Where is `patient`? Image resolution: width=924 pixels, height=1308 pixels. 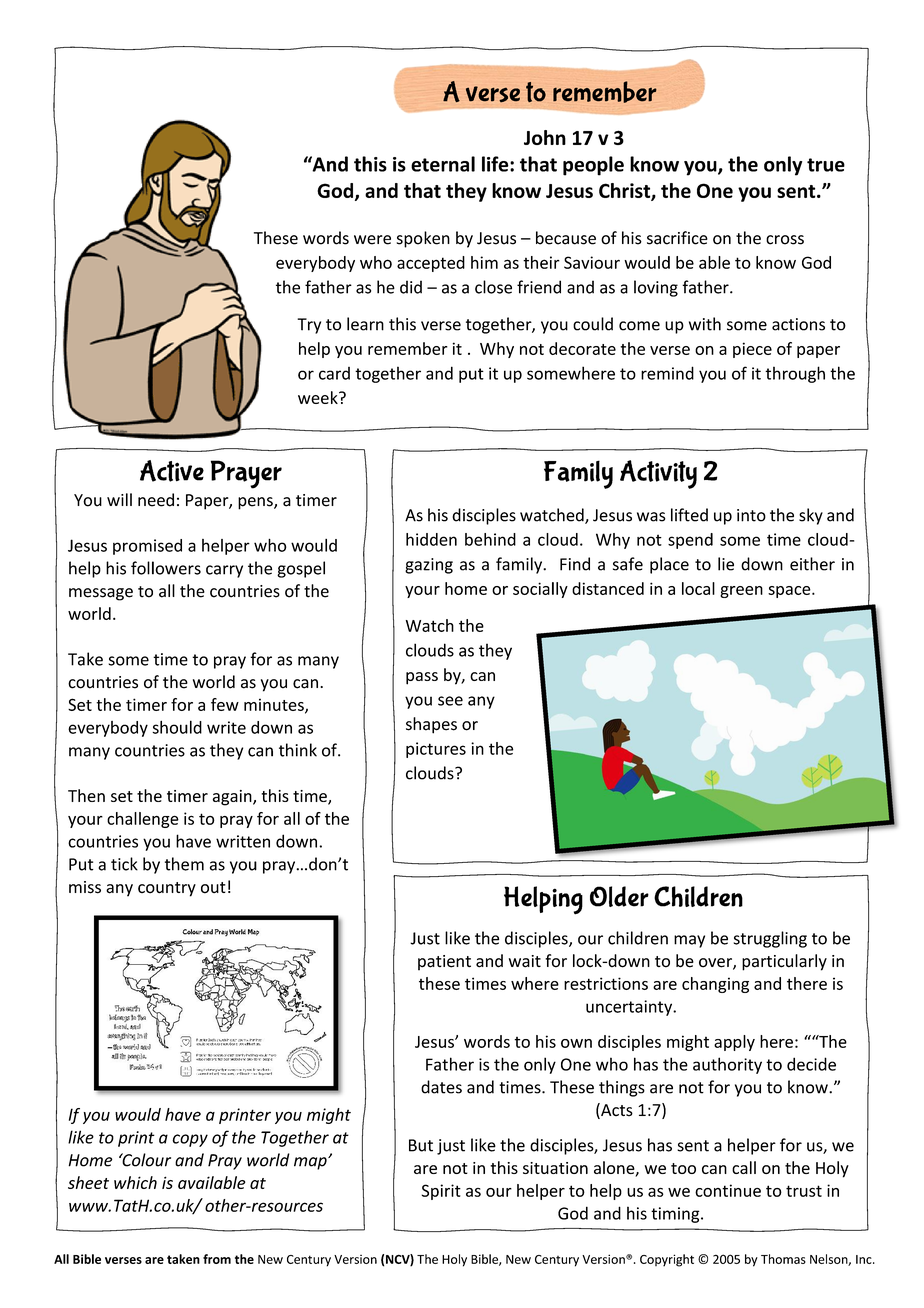 patient is located at coordinates (444, 963).
